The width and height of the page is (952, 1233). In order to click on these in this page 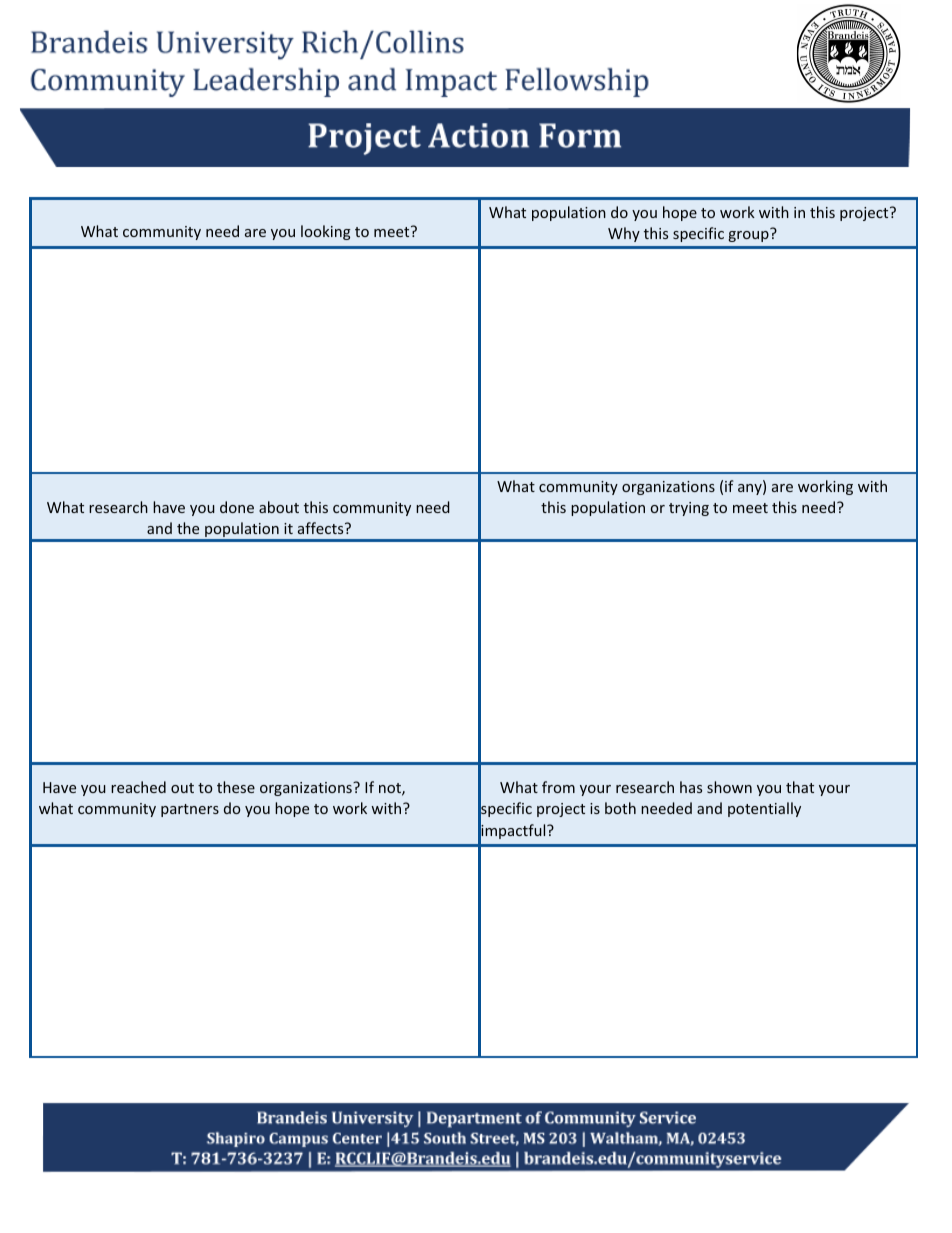, I will do `click(236, 787)`.
